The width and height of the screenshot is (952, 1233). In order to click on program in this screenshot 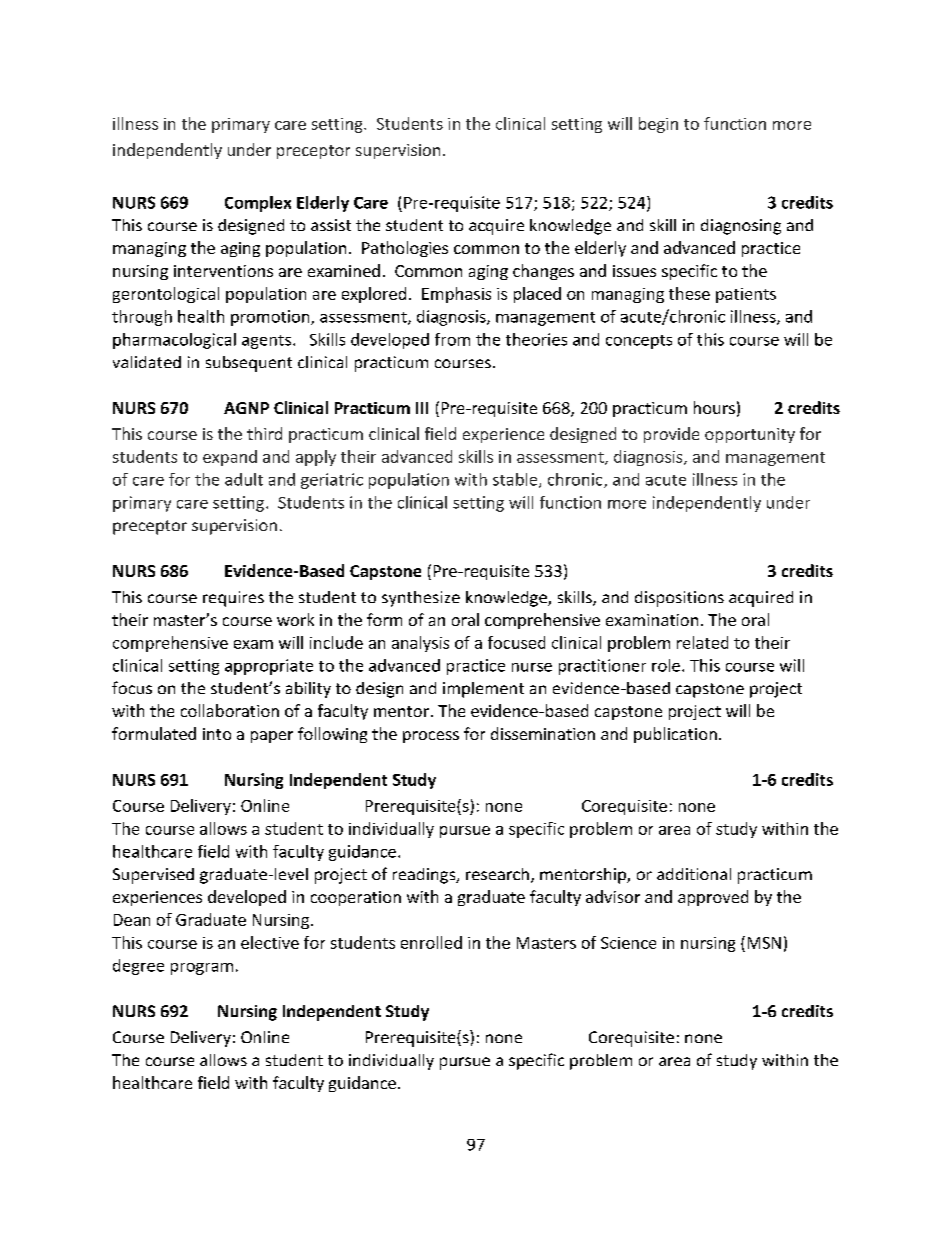, I will do `click(202, 969)`.
